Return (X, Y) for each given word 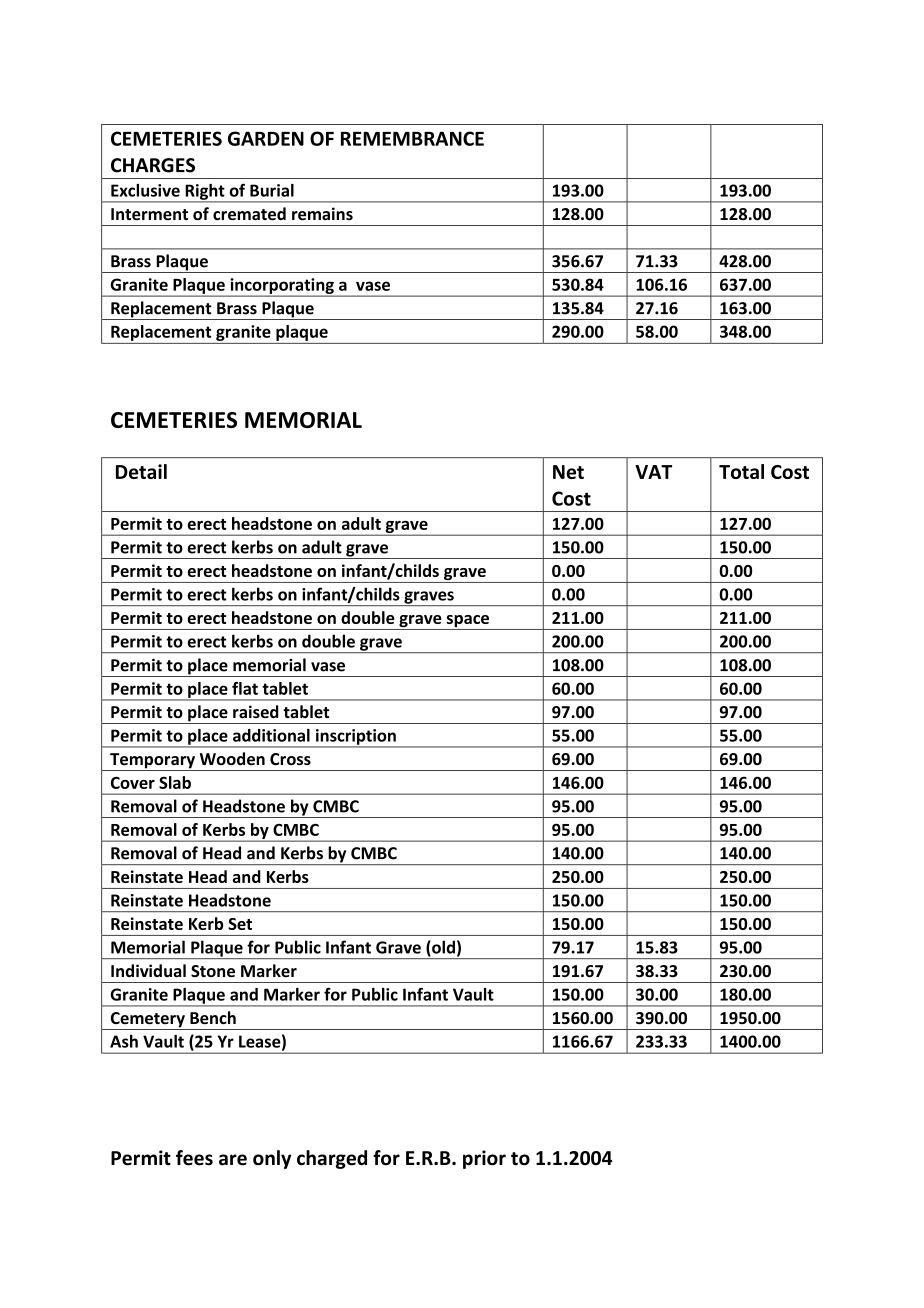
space (468, 622)
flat (245, 688)
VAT (653, 472)
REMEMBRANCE (412, 138)
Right (205, 193)
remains (322, 214)
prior (484, 1159)
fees (194, 1158)
